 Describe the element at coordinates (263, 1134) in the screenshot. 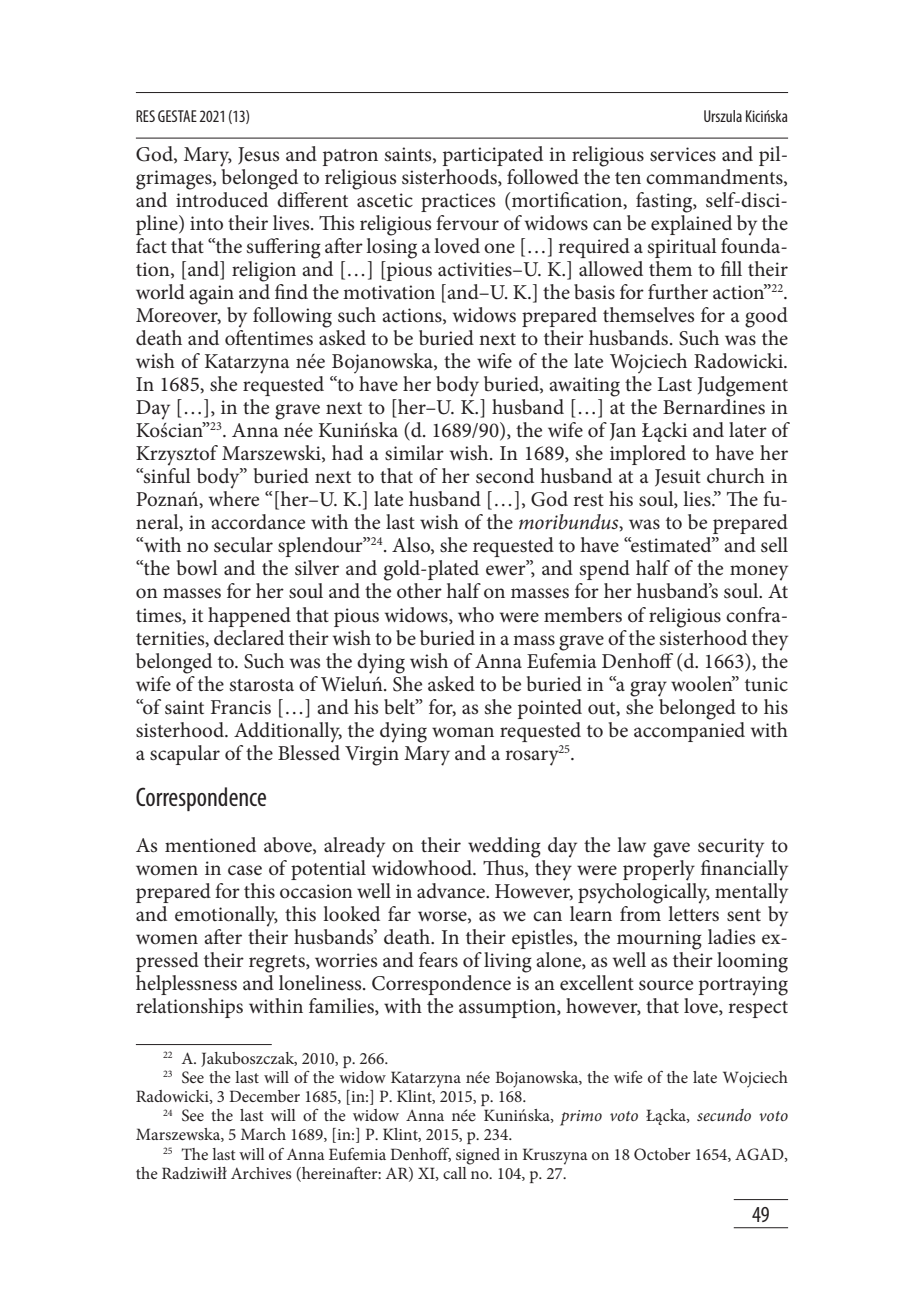

I see `March` at that location.
